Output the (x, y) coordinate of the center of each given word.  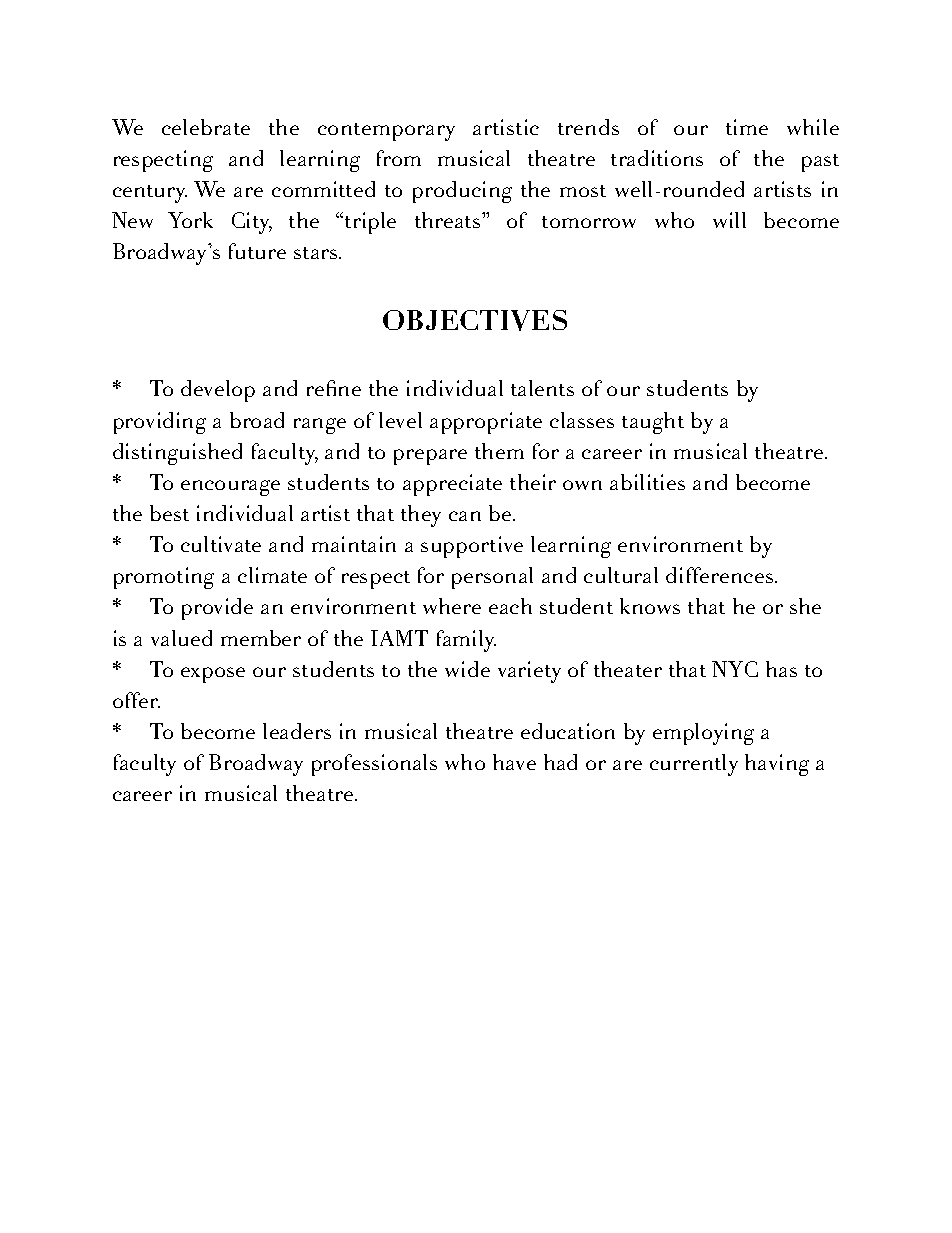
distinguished (177, 454)
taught (653, 423)
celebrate (206, 127)
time (747, 127)
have (514, 762)
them (499, 451)
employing (703, 734)
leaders (297, 731)
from (399, 158)
